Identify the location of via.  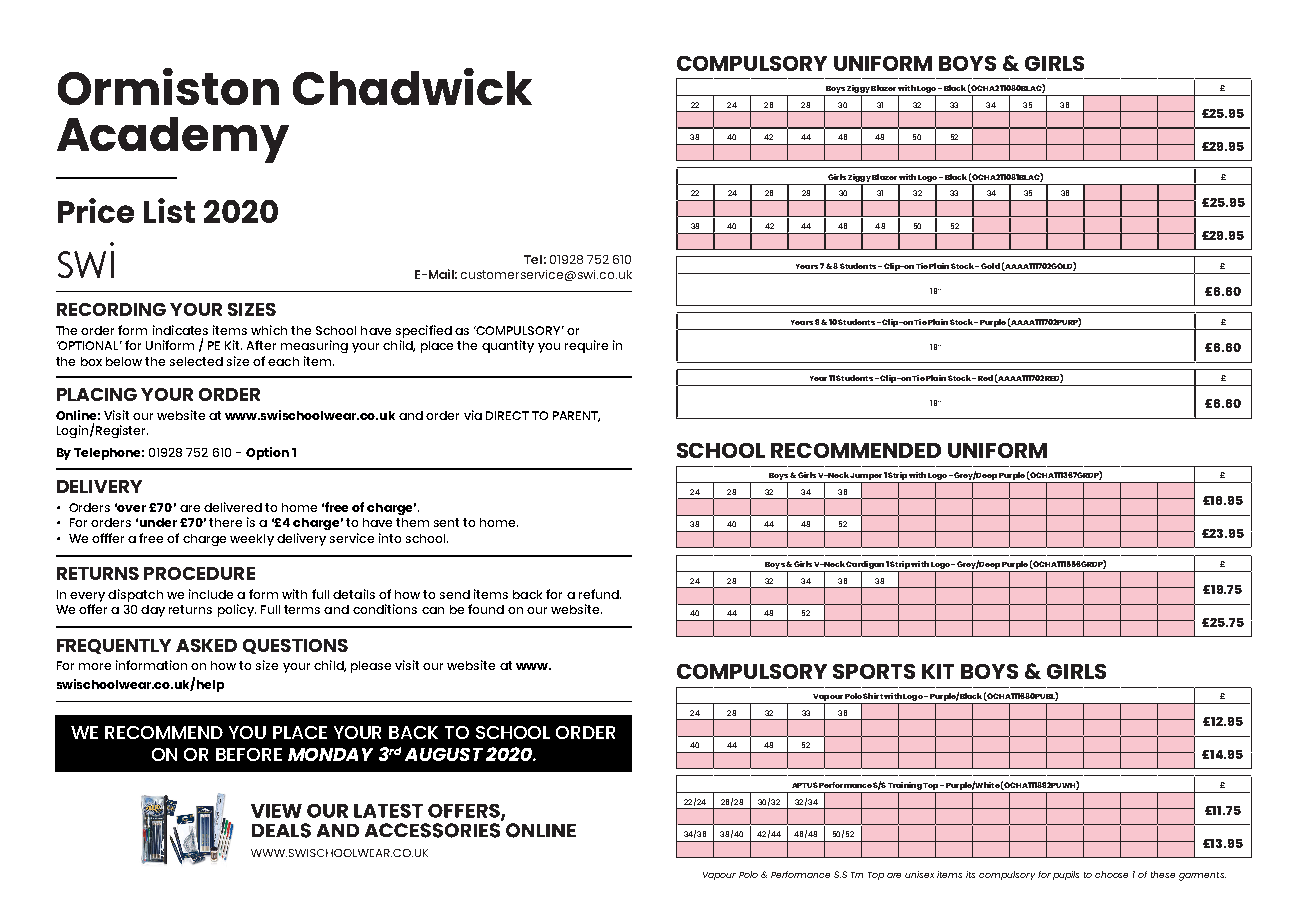
(473, 415).
